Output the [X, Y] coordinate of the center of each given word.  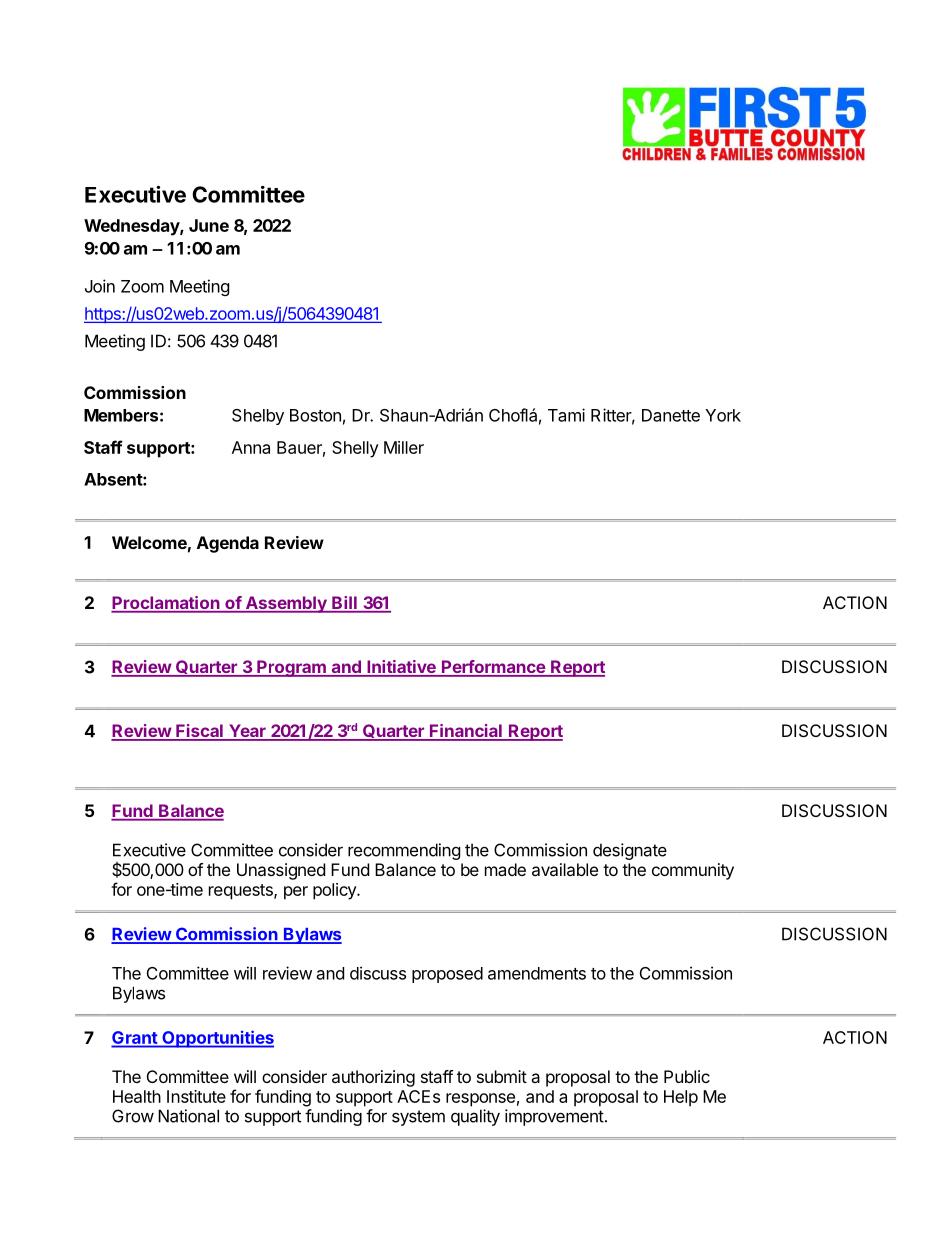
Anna [251, 447]
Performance [493, 668]
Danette [671, 415]
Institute [196, 1096]
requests [242, 892]
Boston [315, 415]
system [418, 1118]
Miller [404, 447]
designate [630, 851]
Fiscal [199, 732]
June [209, 225]
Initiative [401, 668]
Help [681, 1098]
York [723, 415]
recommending [404, 851]
